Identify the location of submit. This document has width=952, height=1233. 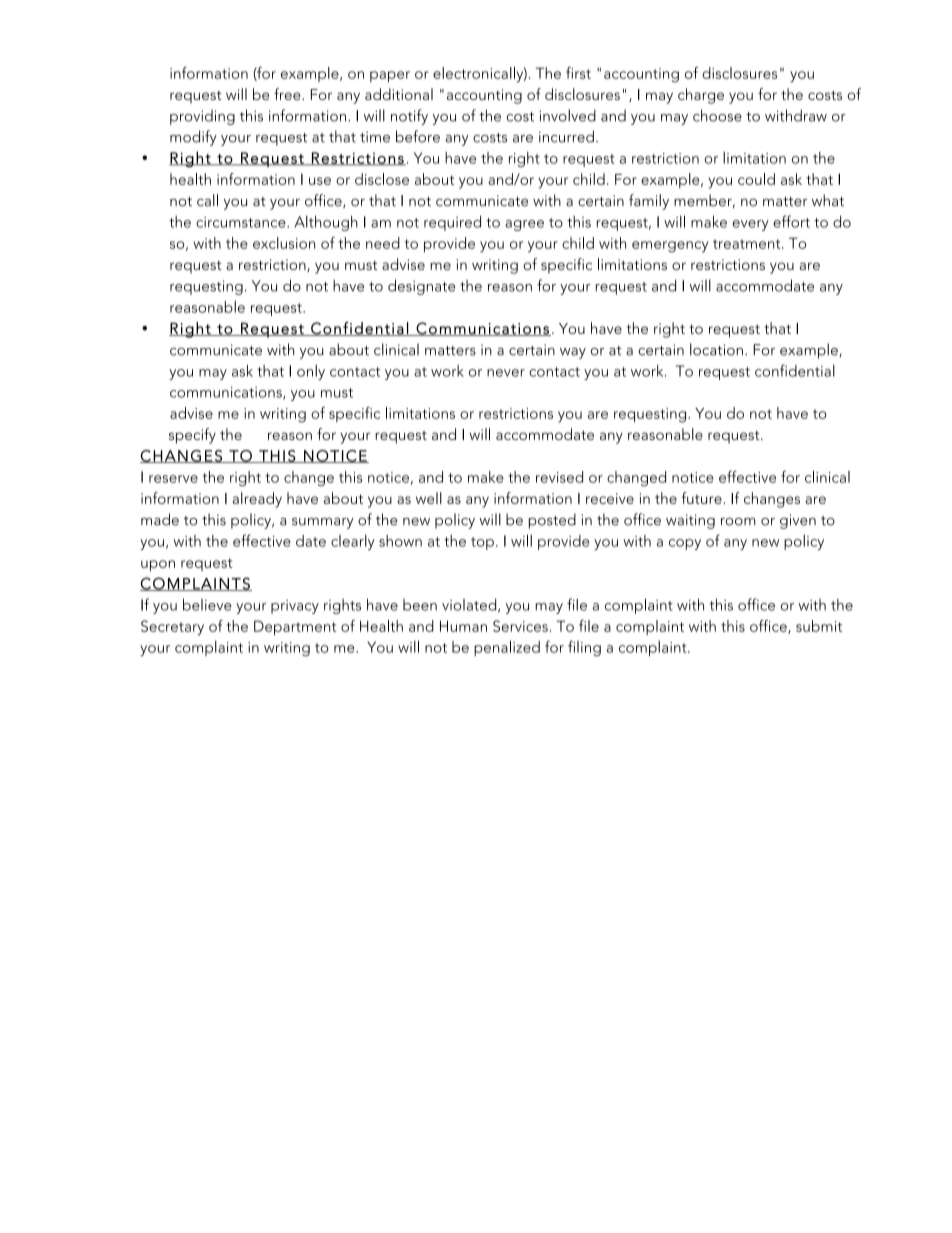
(819, 626).
